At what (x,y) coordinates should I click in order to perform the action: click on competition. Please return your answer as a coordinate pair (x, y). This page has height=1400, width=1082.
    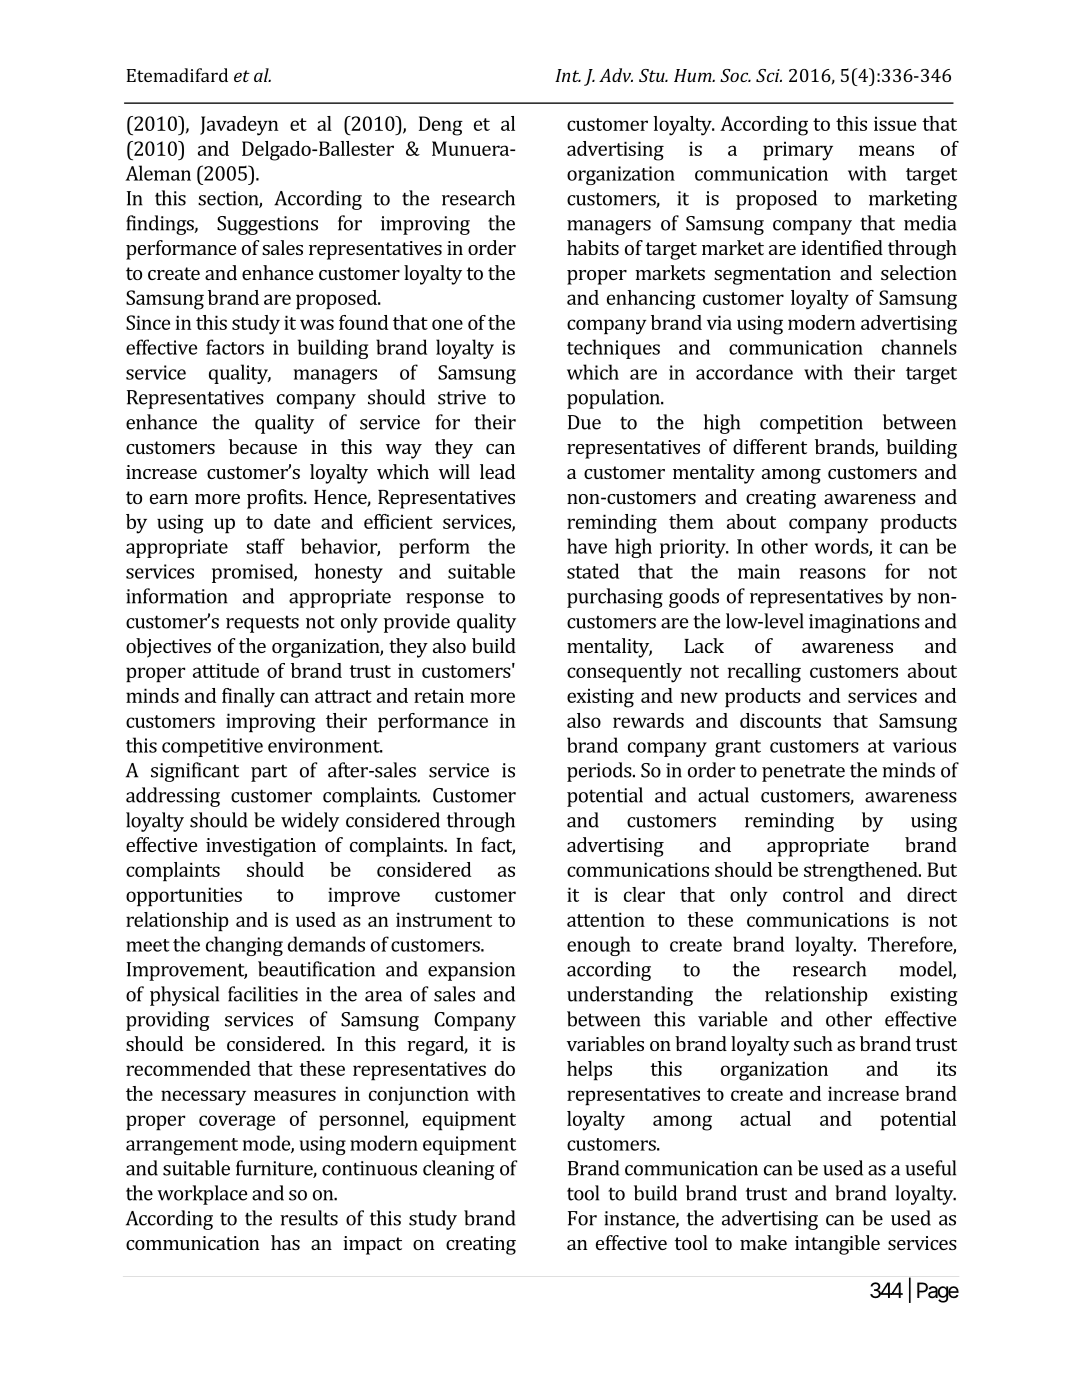
    Looking at the image, I should click on (811, 424).
